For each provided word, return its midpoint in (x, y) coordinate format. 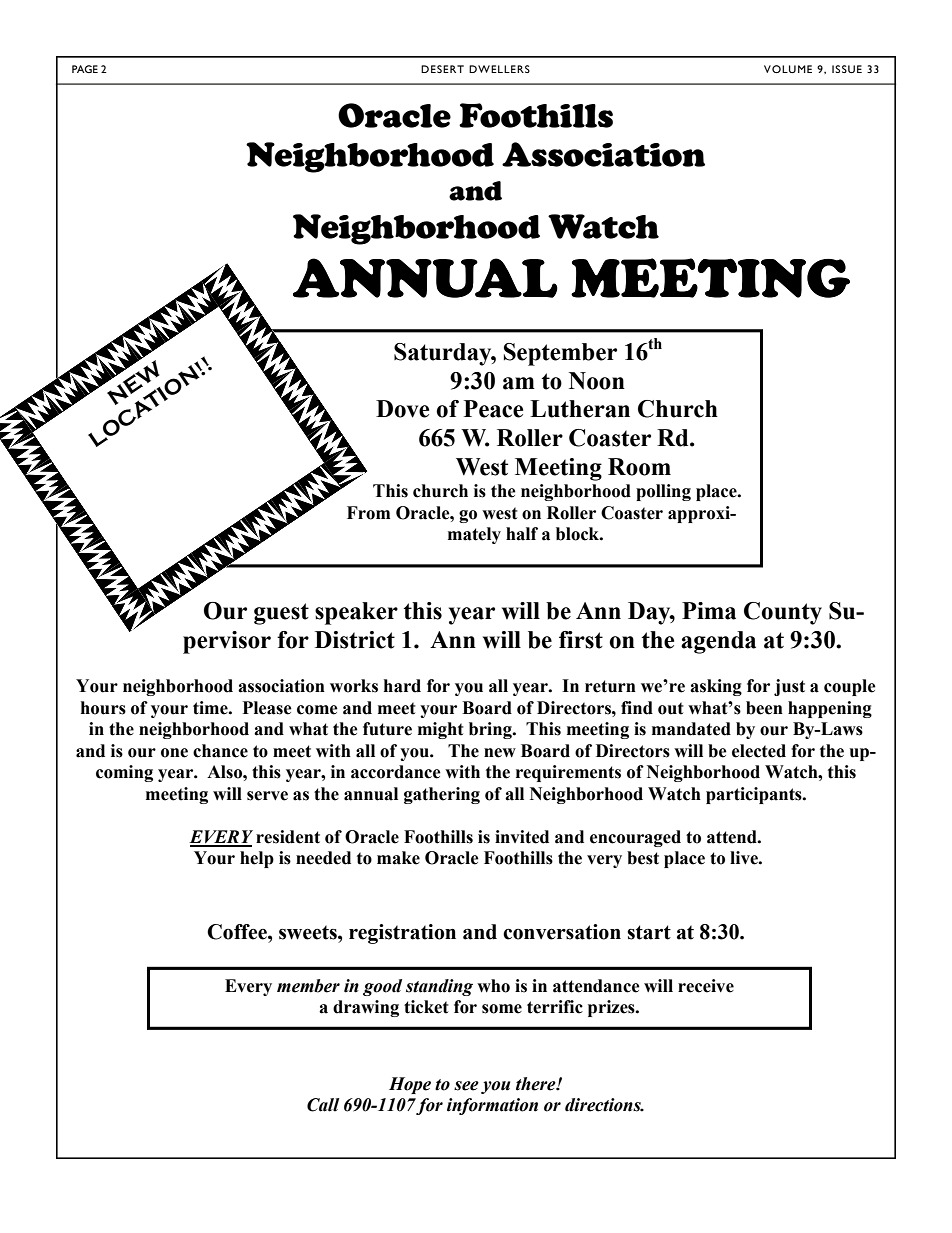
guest (281, 614)
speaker (356, 613)
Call (323, 1105)
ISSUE (847, 69)
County (783, 613)
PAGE (85, 69)
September (560, 354)
